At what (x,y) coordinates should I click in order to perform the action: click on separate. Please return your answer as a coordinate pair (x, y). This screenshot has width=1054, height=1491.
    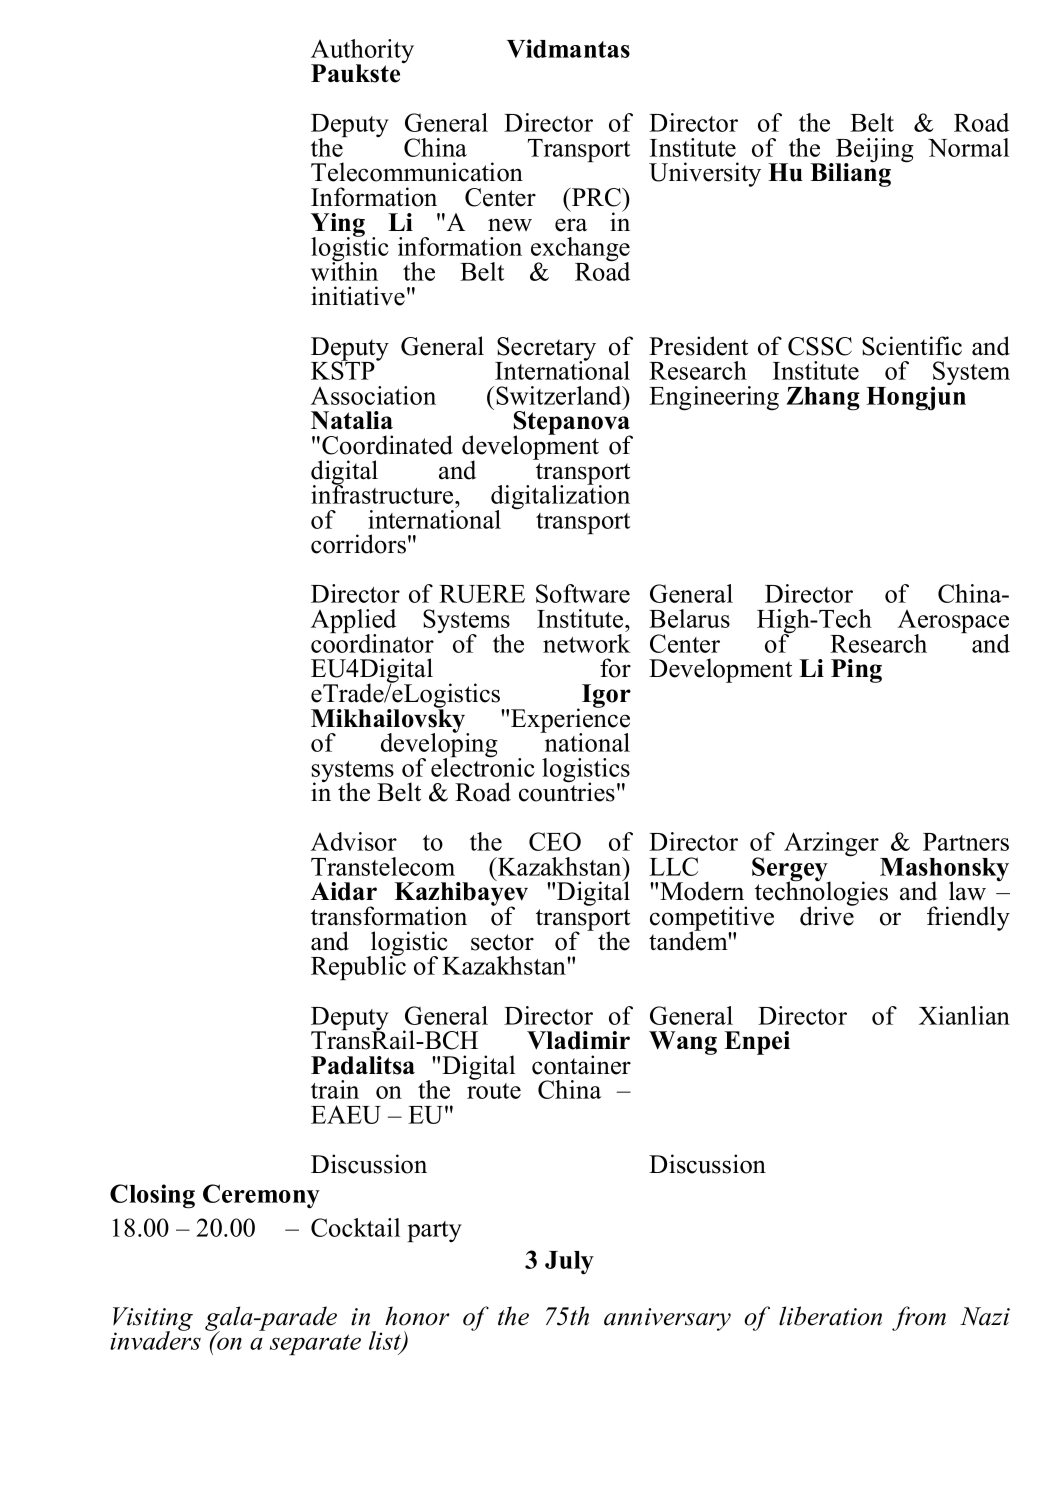
    Looking at the image, I should click on (315, 1344).
